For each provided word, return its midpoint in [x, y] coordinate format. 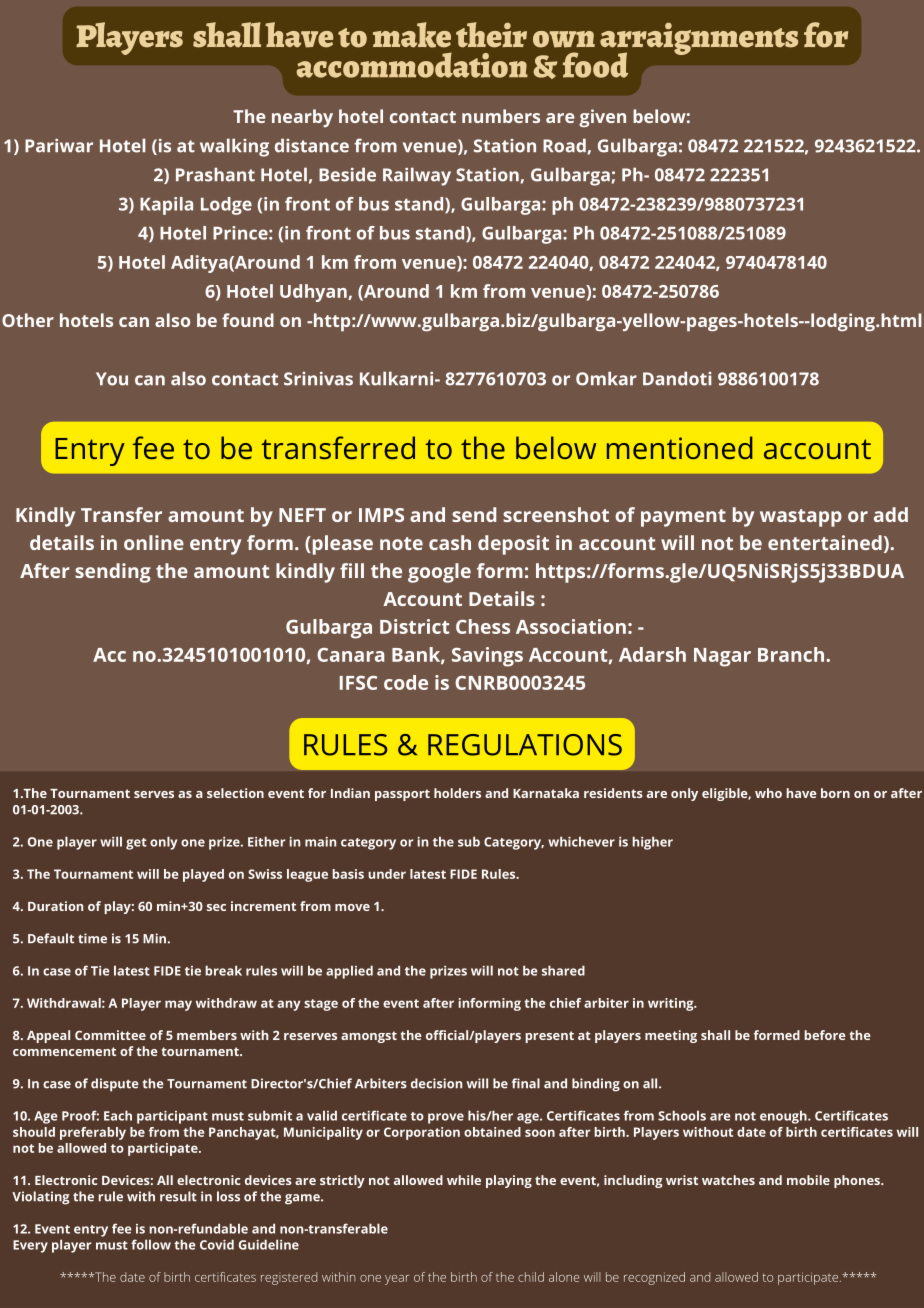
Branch [791, 654]
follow [151, 1244]
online [154, 542]
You [112, 379]
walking [234, 147]
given [602, 118]
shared [563, 970]
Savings [487, 657]
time [92, 938]
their [491, 35]
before [825, 1035]
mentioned [680, 447]
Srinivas [318, 379]
